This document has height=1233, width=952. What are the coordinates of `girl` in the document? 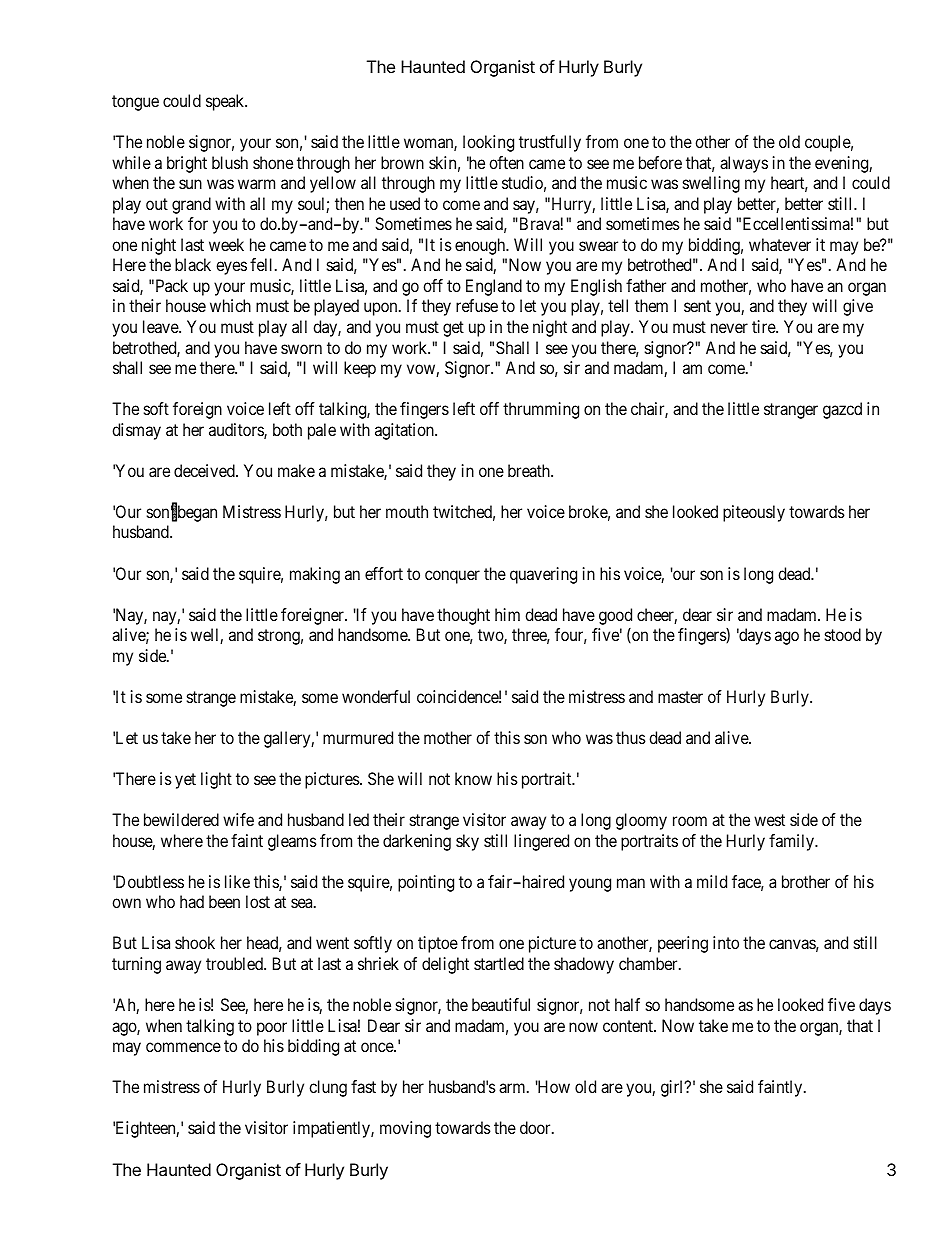 It's located at (673, 1088).
